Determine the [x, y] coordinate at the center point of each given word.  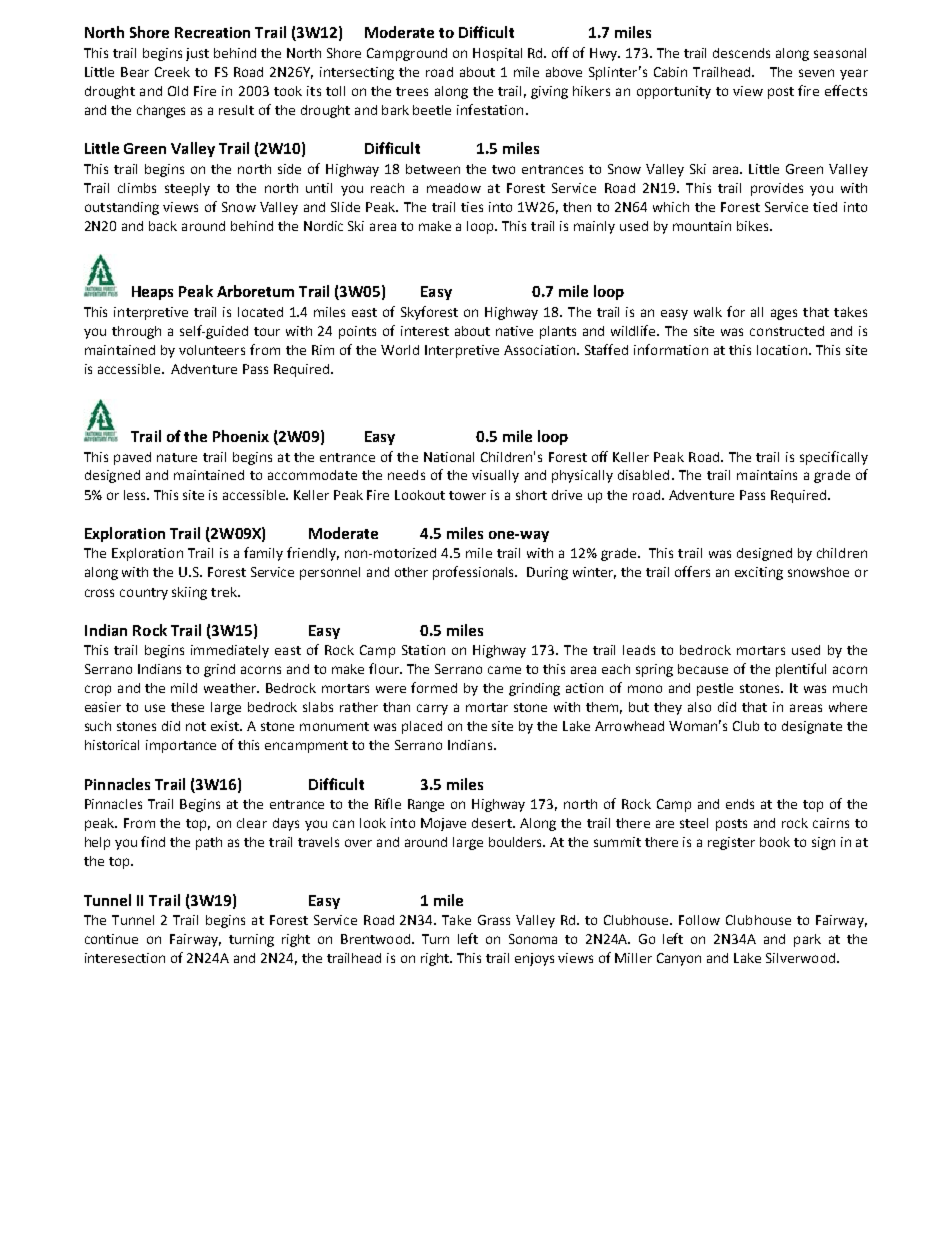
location [782, 350]
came [504, 670]
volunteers [212, 350]
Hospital [497, 54]
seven [816, 73]
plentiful [801, 670]
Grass [494, 920]
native [514, 331]
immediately [230, 651]
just [197, 54]
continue [111, 939]
